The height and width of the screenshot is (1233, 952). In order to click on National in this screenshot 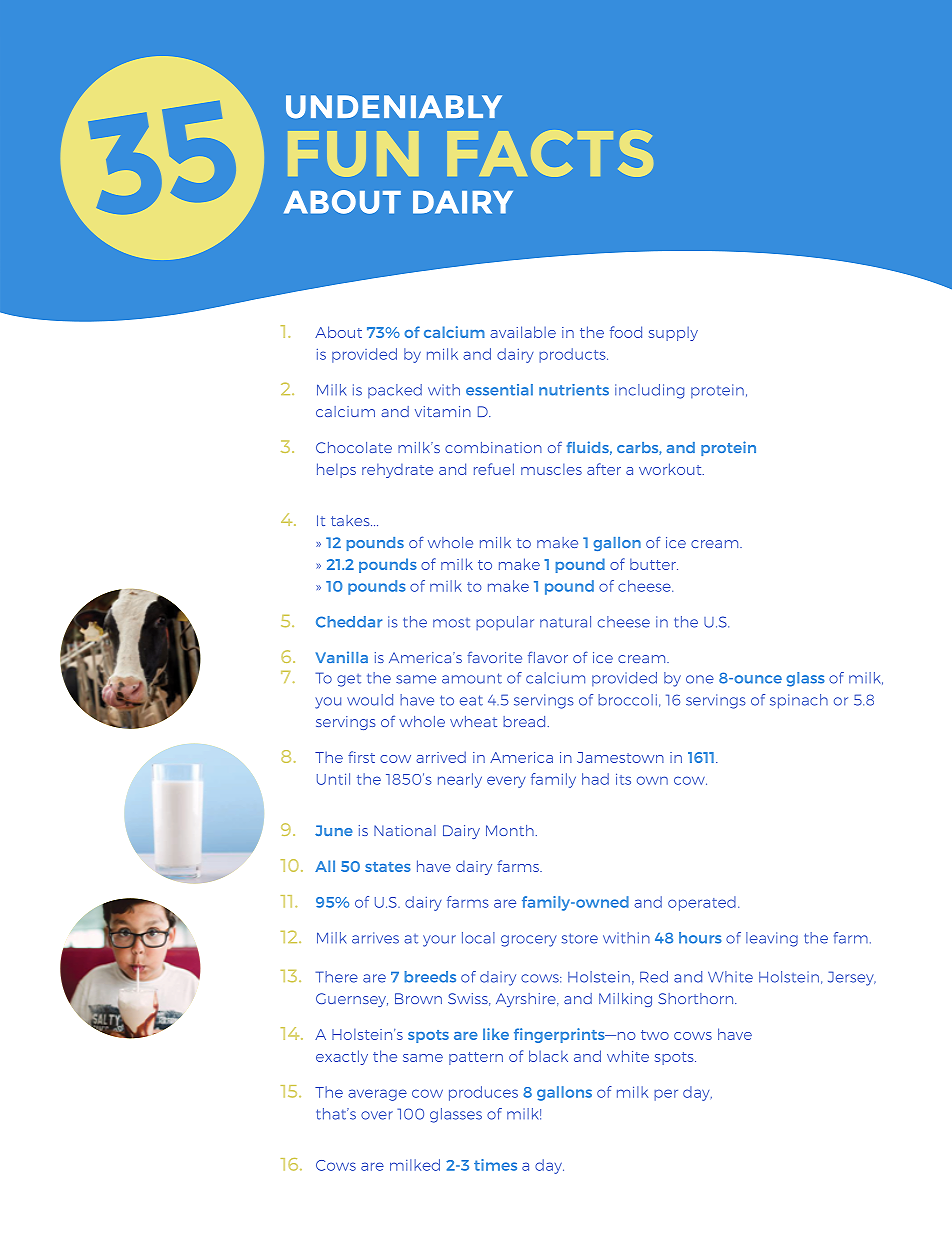, I will do `click(405, 830)`.
